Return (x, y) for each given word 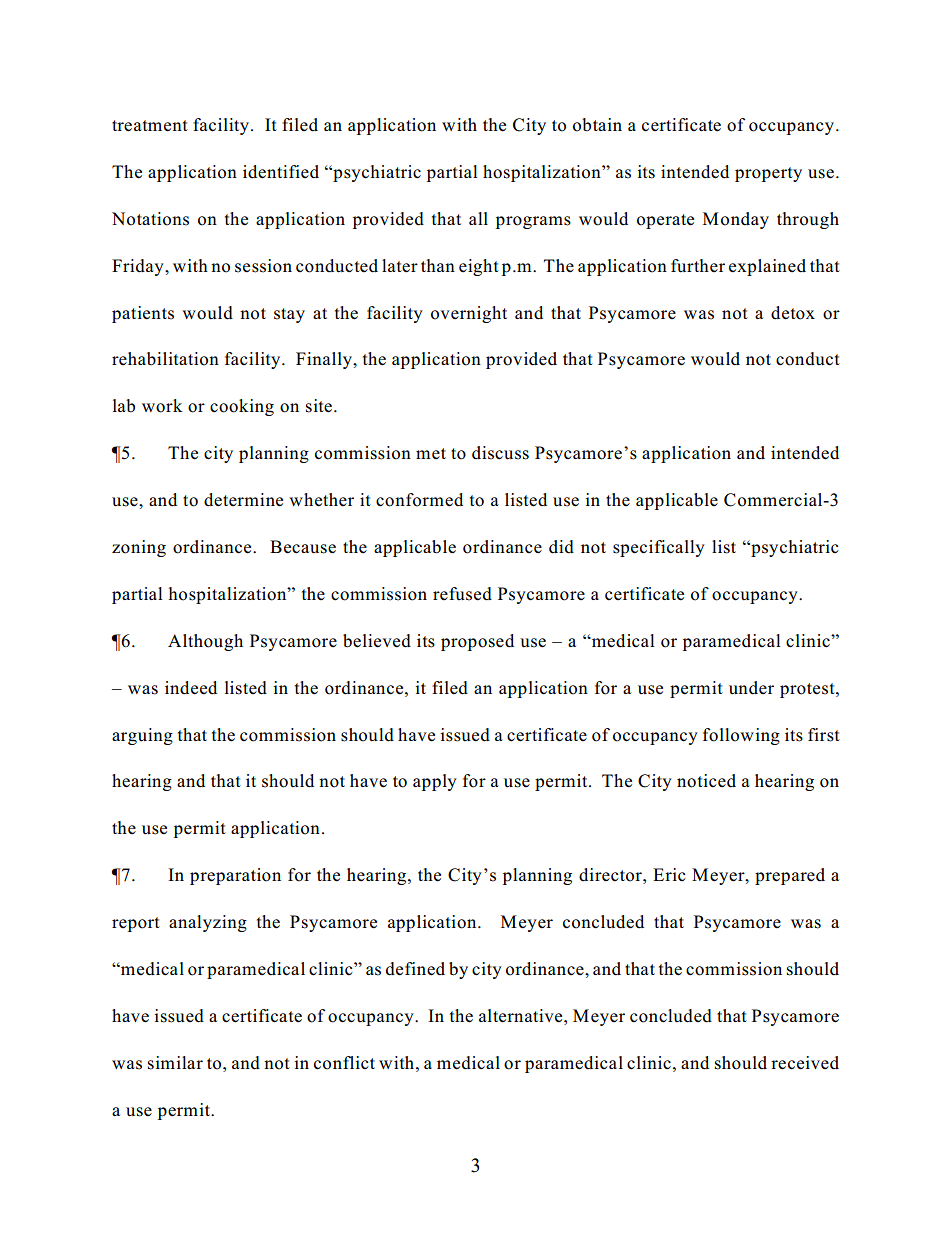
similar (175, 1063)
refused (462, 594)
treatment (150, 126)
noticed (706, 781)
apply (435, 782)
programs (533, 222)
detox (793, 313)
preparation (235, 876)
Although (205, 642)
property (768, 174)
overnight (469, 314)
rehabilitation (165, 359)
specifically (659, 548)
